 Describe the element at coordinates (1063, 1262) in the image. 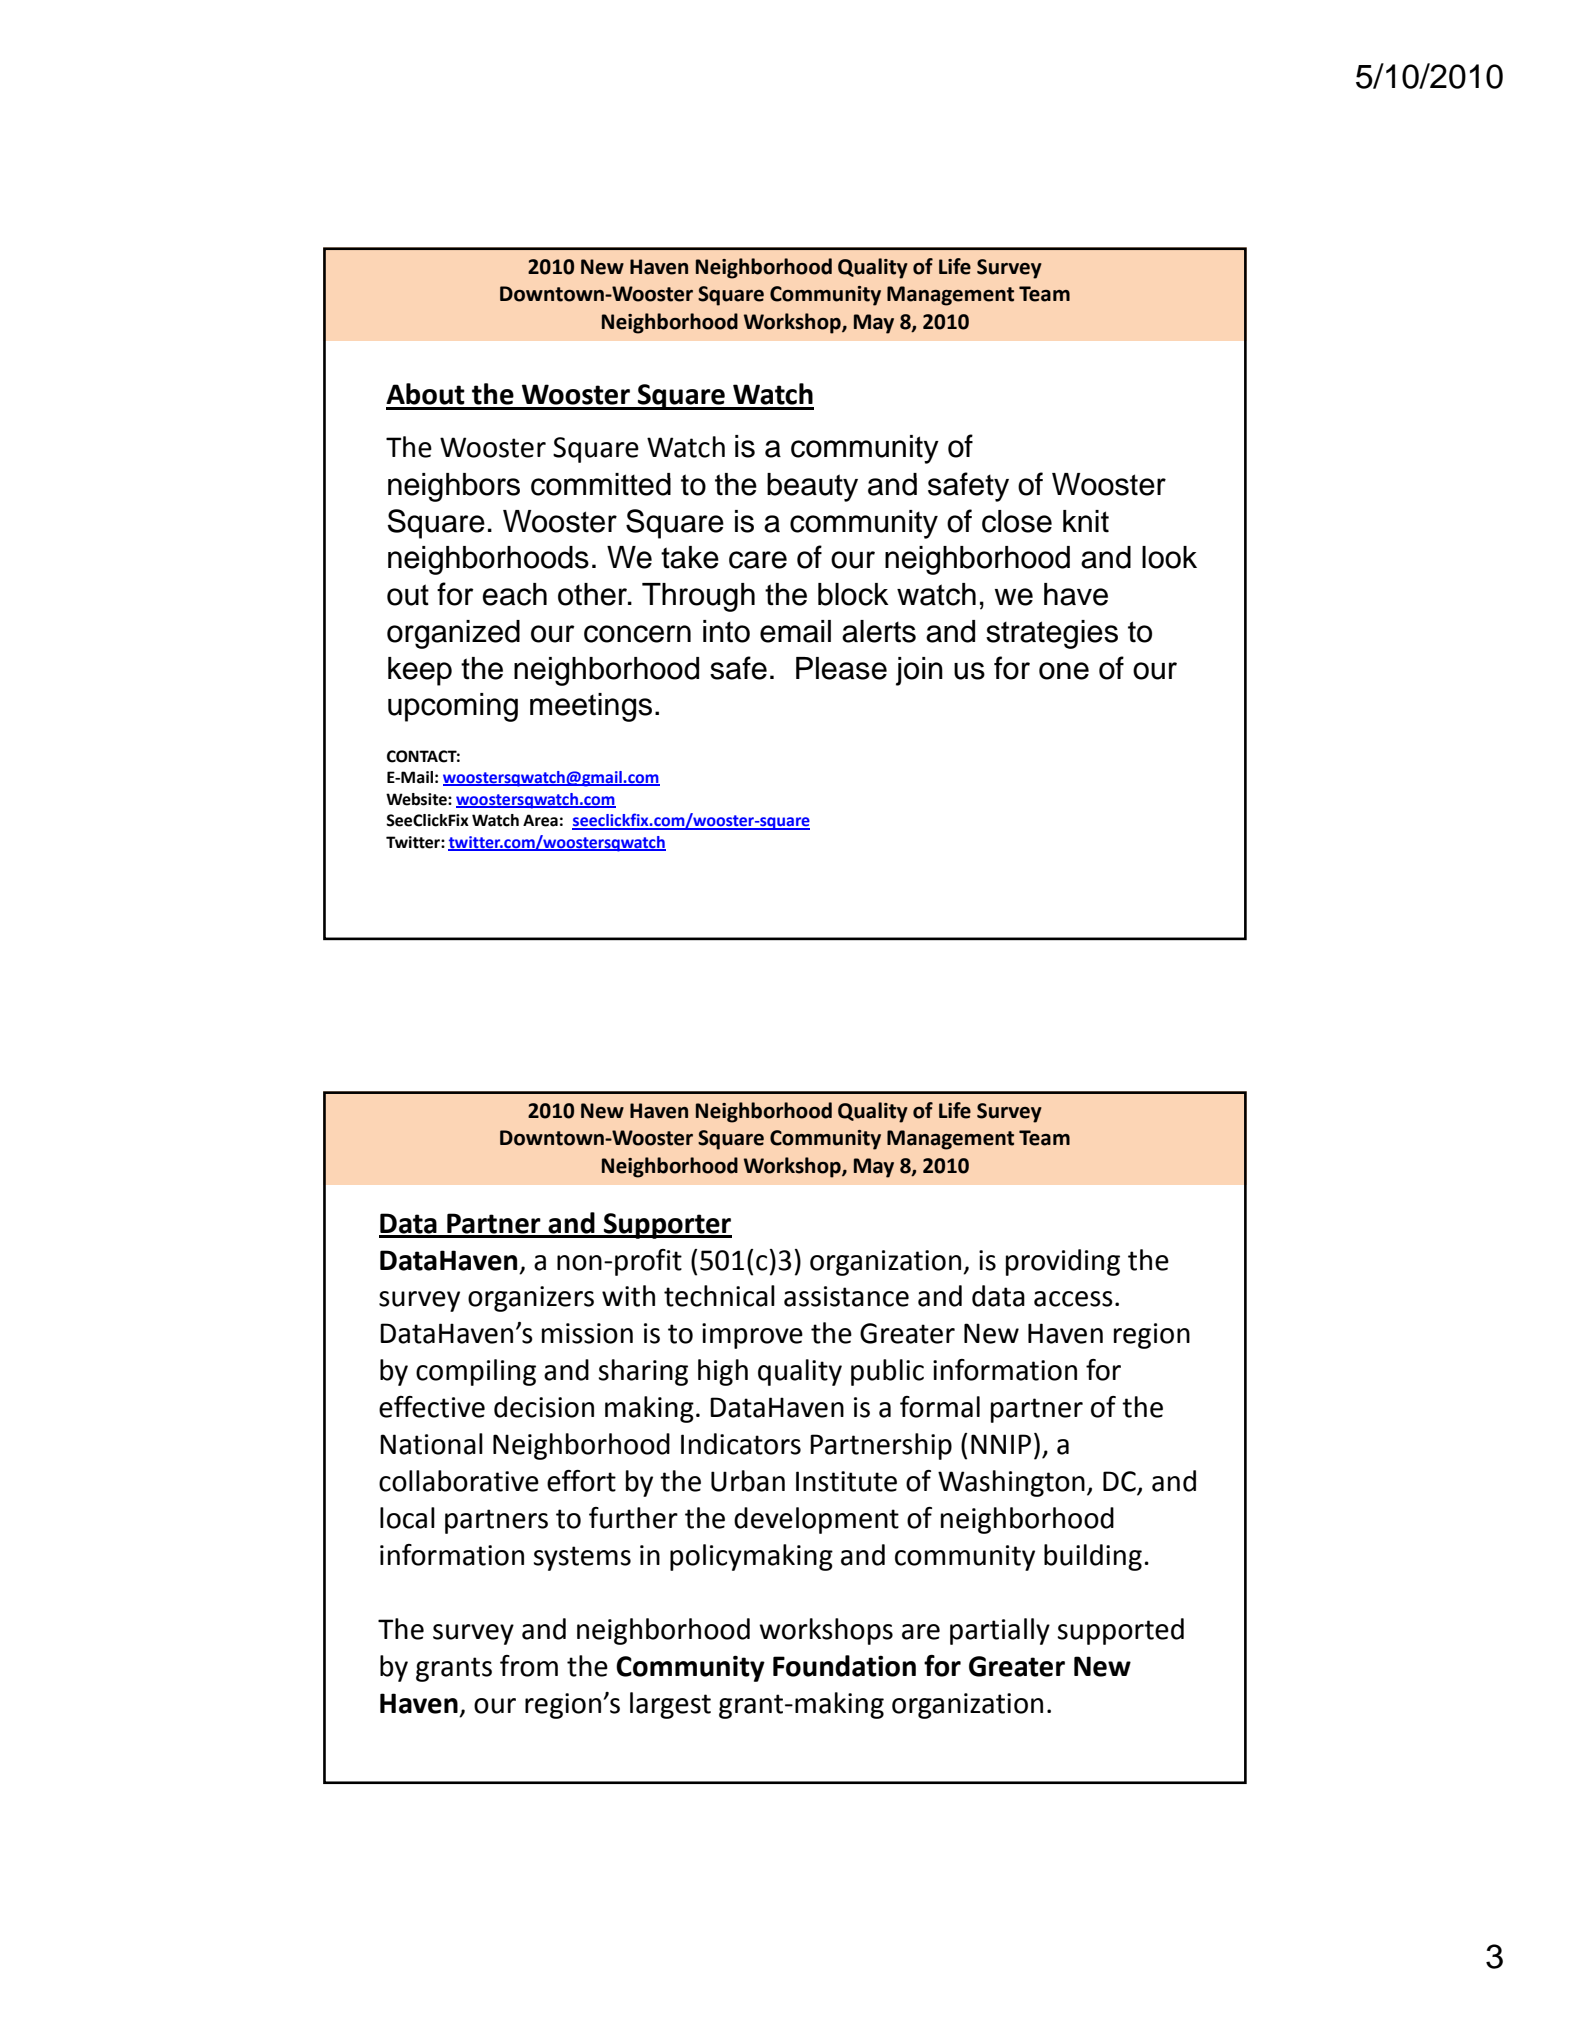

I see `providing` at that location.
